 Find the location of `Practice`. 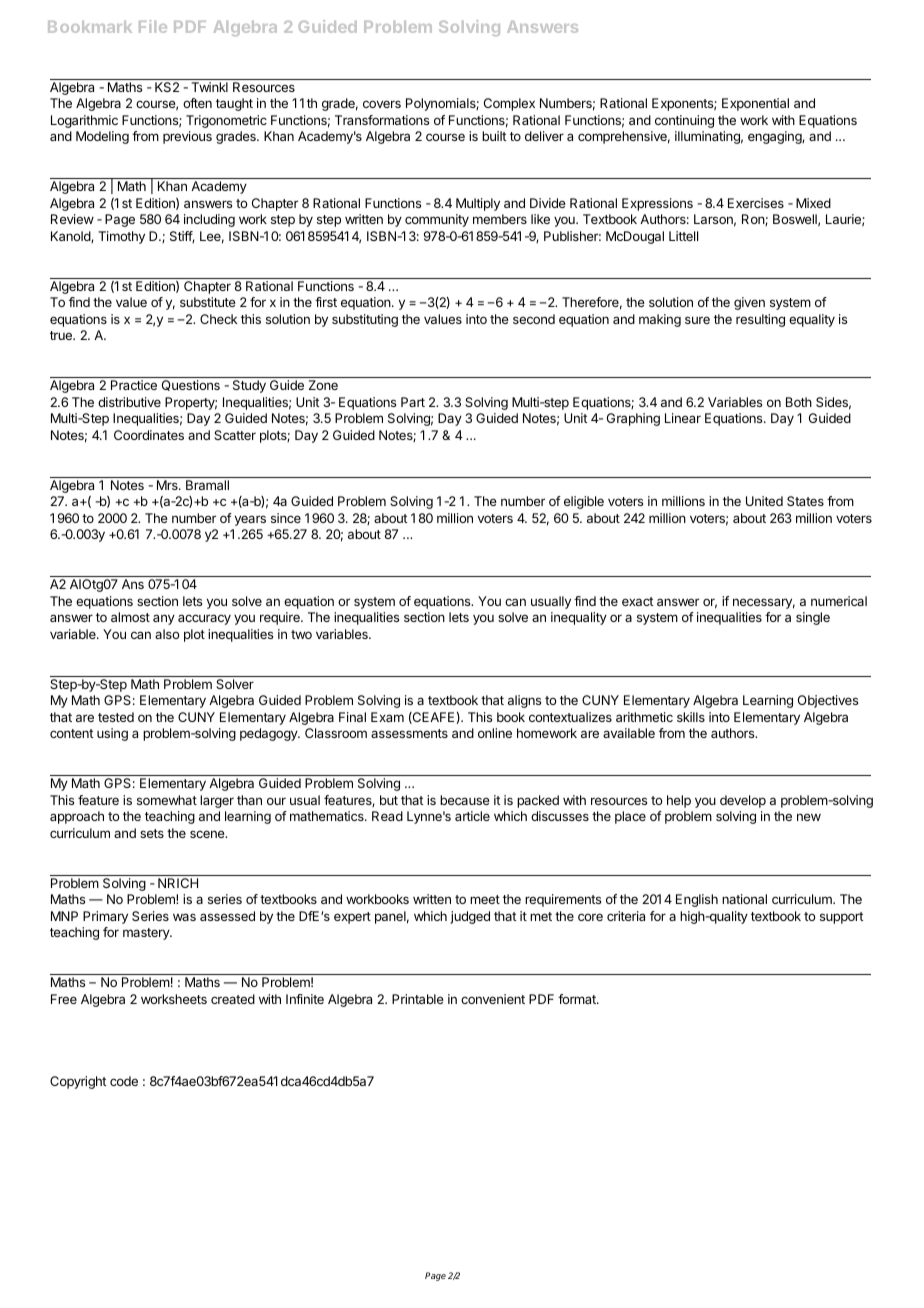

Practice is located at coordinates (134, 385).
